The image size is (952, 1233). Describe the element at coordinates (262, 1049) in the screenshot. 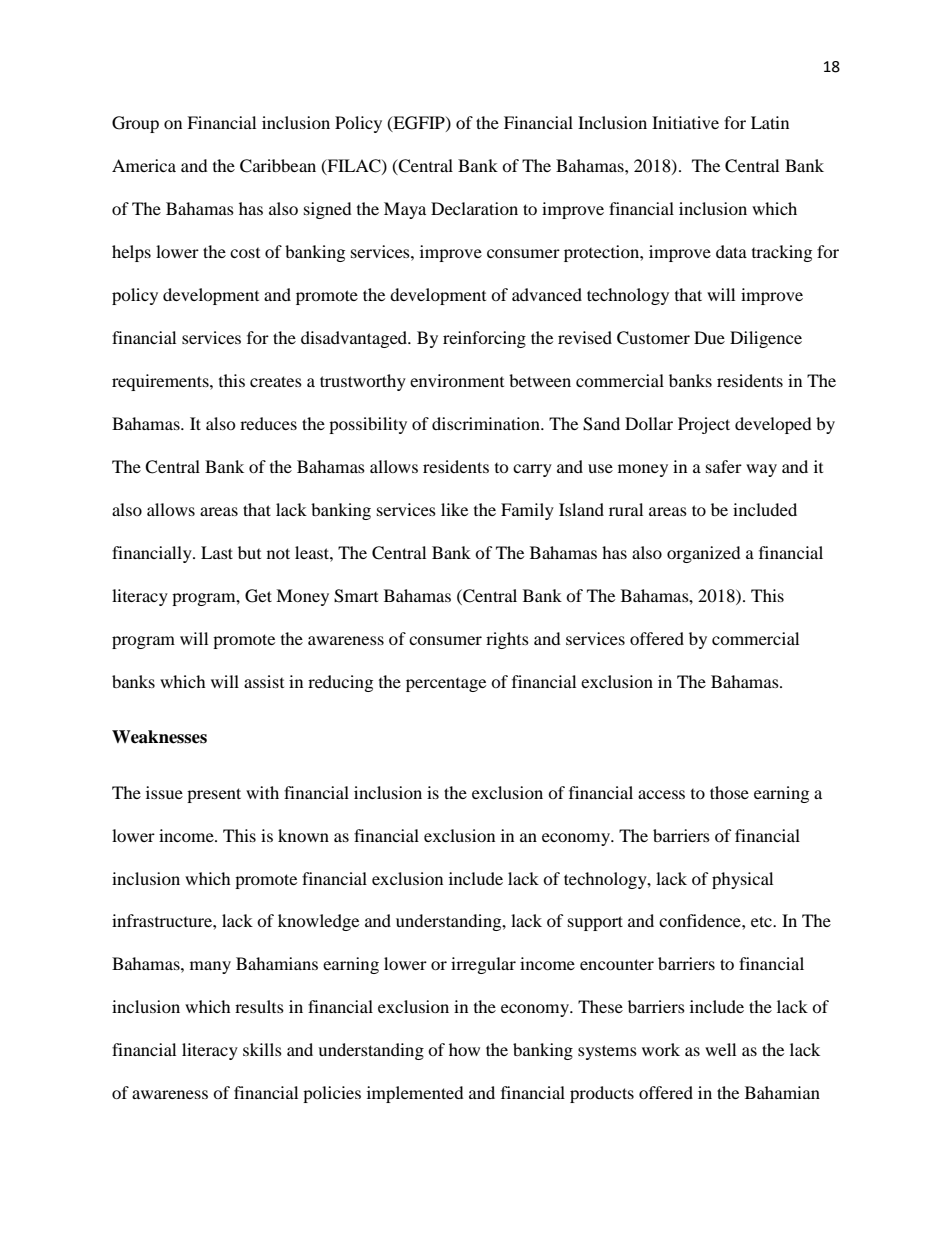

I see `skills` at that location.
